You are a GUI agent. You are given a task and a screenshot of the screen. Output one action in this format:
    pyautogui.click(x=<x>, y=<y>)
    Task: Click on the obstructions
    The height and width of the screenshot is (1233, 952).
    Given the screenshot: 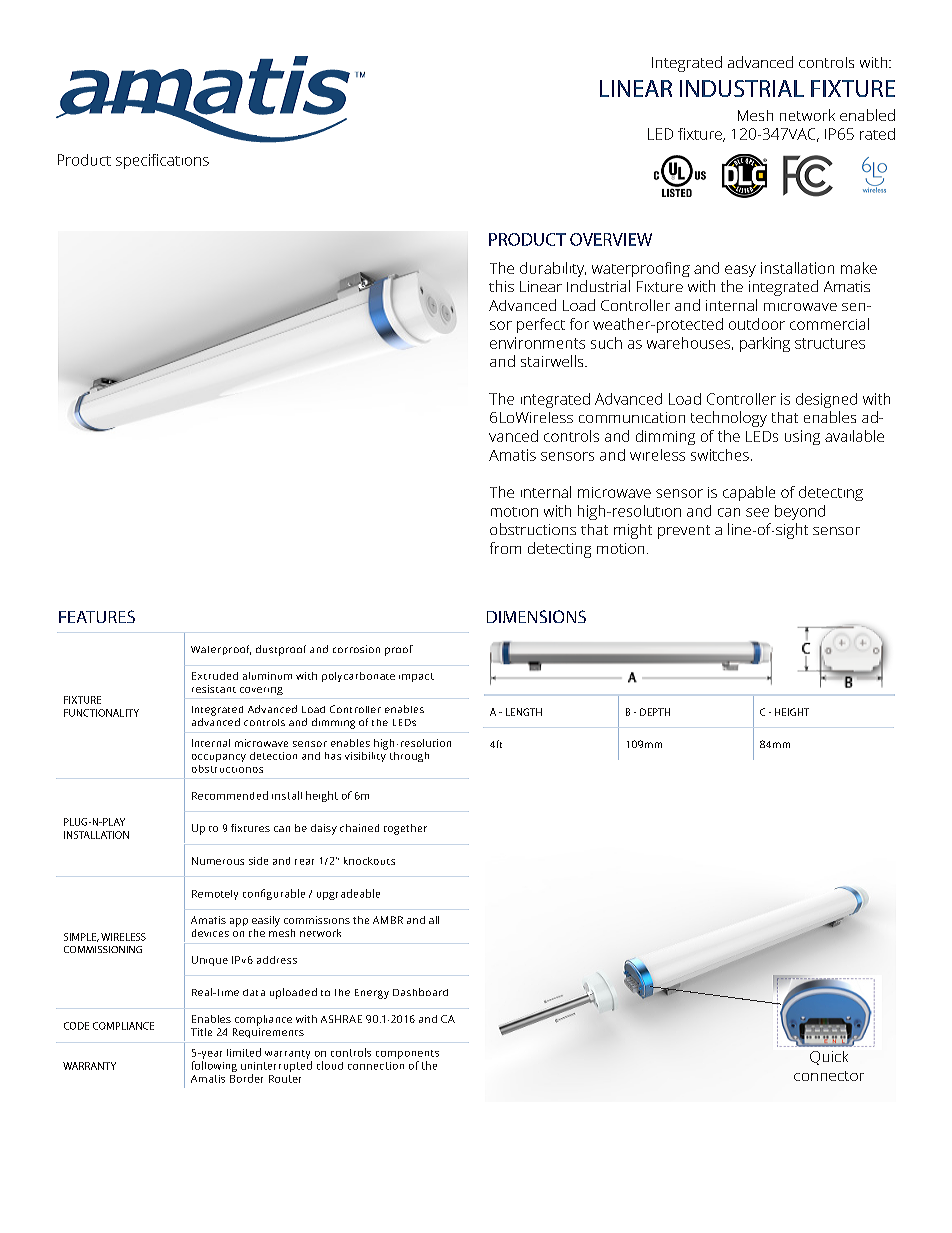 What is the action you would take?
    pyautogui.click(x=533, y=529)
